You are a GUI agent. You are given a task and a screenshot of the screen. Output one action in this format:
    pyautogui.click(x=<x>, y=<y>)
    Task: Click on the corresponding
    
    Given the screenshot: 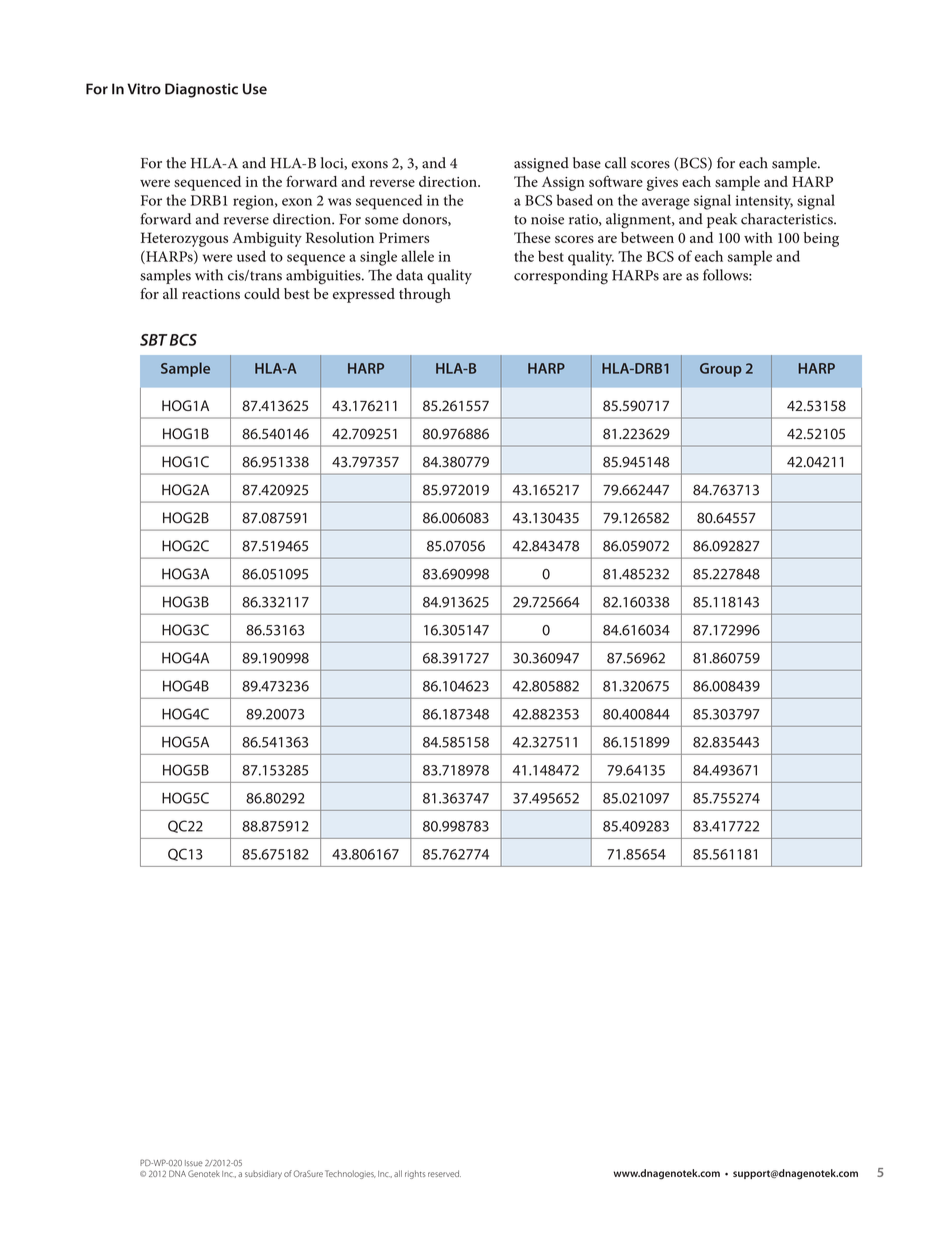 What is the action you would take?
    pyautogui.click(x=561, y=277)
